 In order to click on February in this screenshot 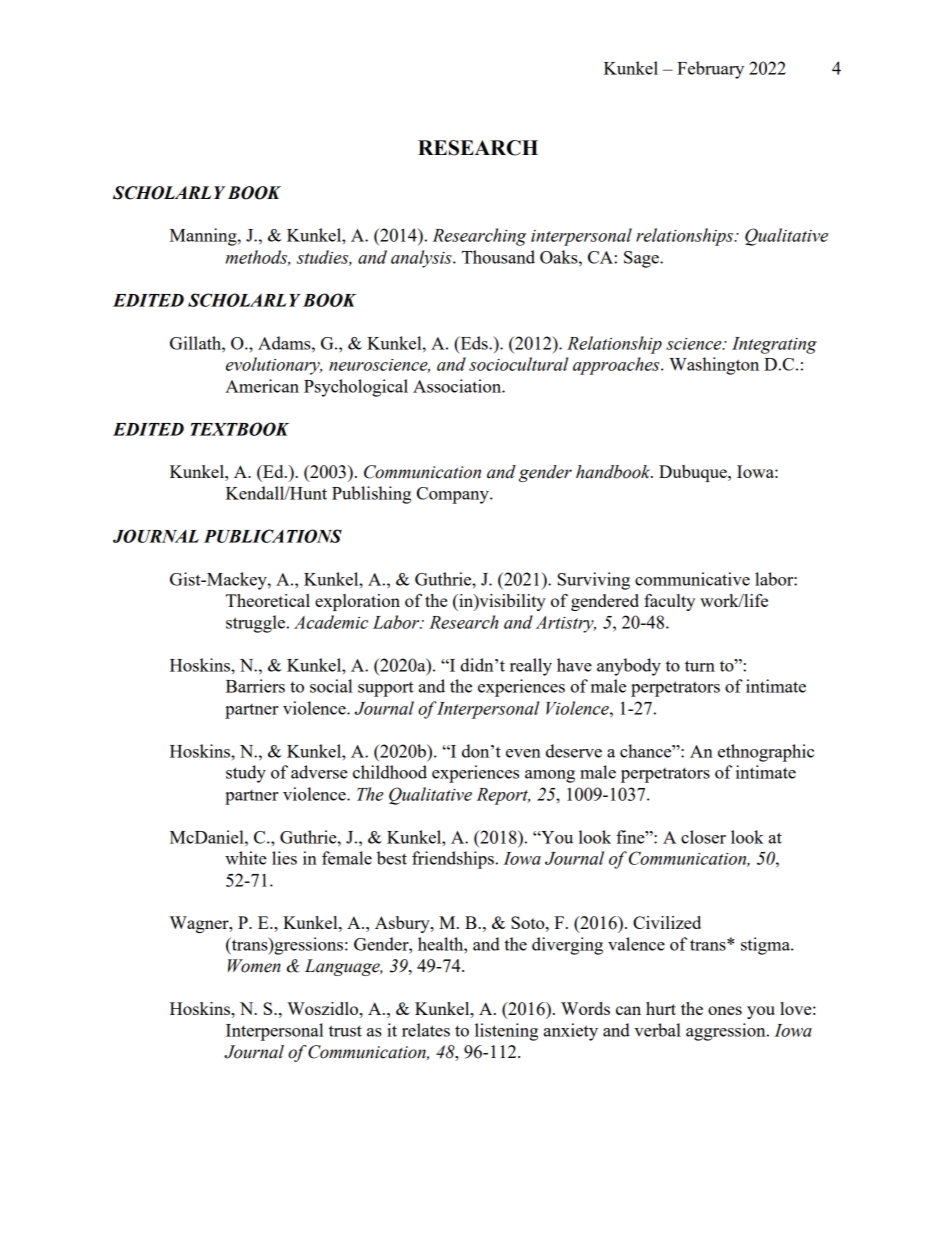, I will do `click(710, 70)`.
